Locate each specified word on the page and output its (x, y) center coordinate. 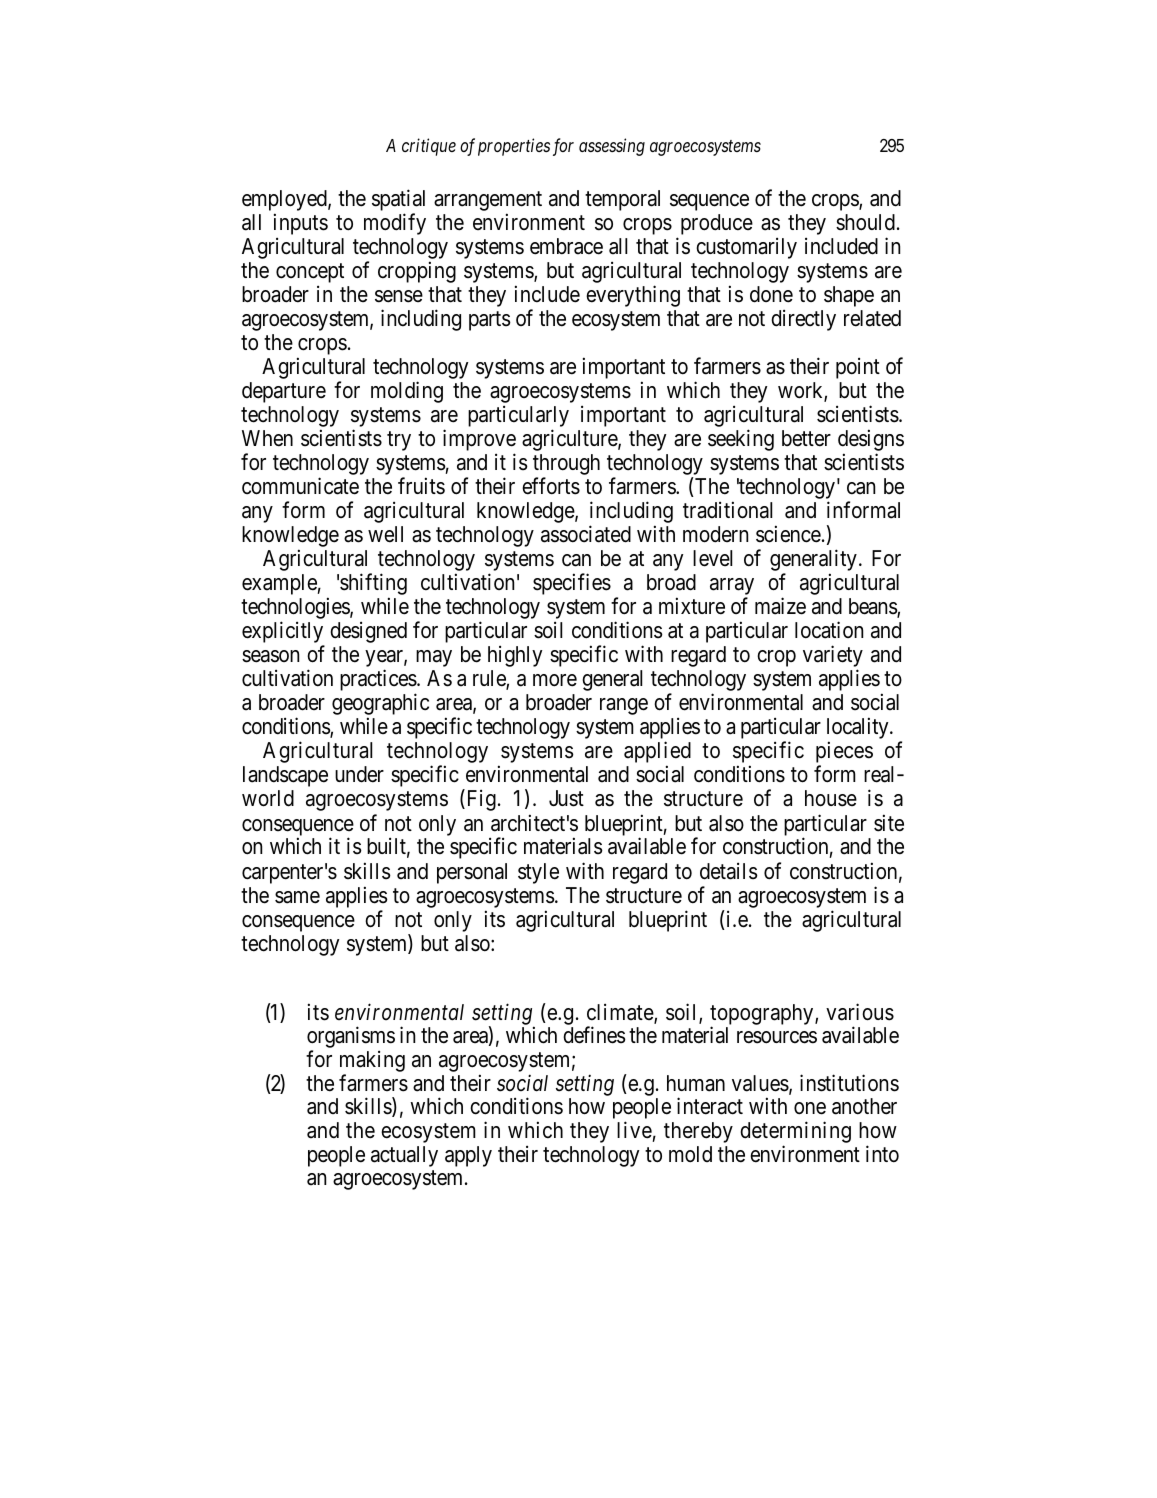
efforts (551, 486)
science (788, 534)
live (634, 1130)
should (865, 222)
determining (795, 1133)
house (831, 798)
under (359, 774)
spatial (398, 201)
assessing (612, 147)
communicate (300, 486)
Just (566, 798)
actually (404, 1156)
